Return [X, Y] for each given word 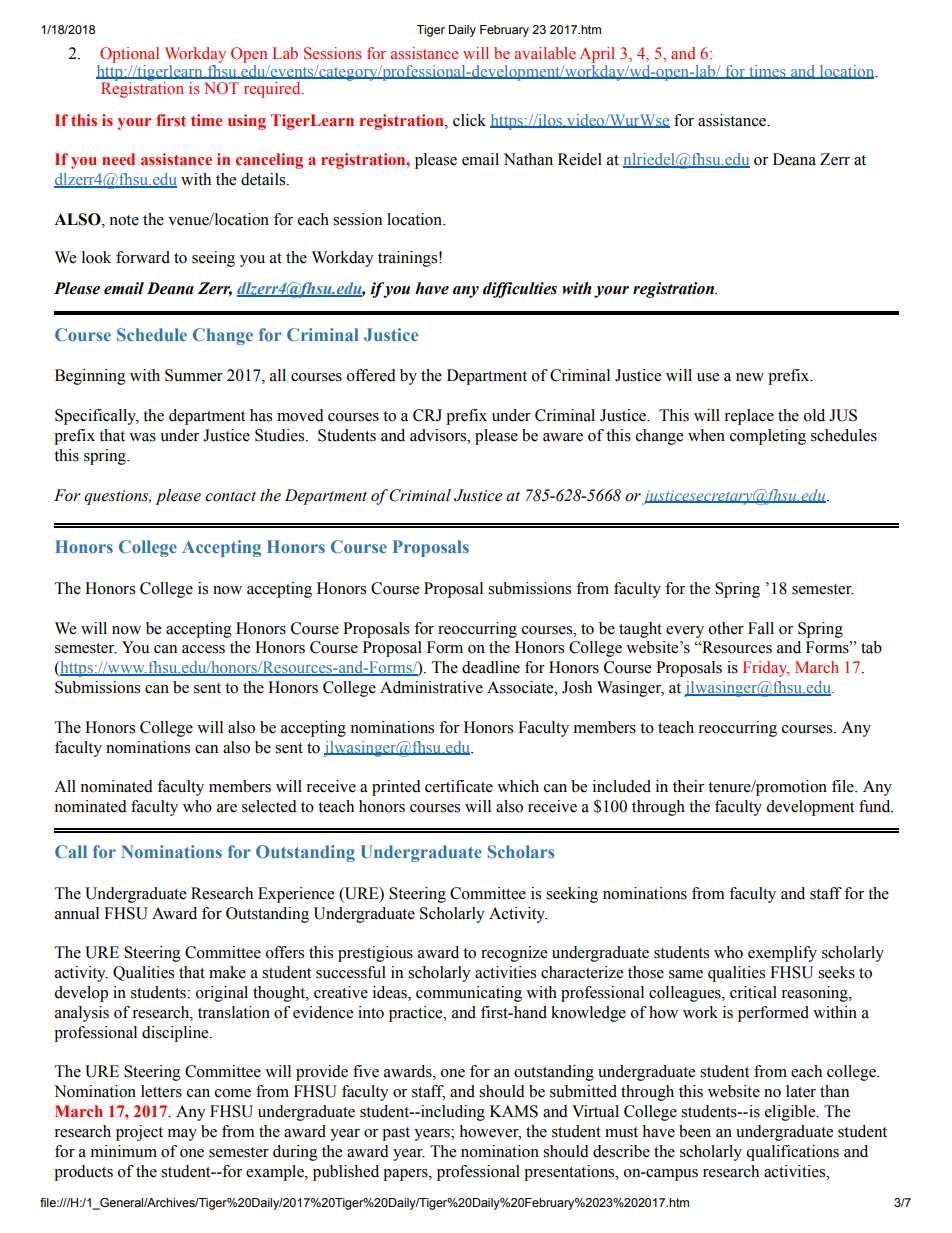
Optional [129, 55]
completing [768, 437]
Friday [766, 669]
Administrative [431, 687]
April [597, 55]
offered [371, 375]
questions [117, 497]
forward [143, 257]
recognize [514, 954]
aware [563, 437]
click [469, 120]
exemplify [782, 954]
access [203, 649]
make [227, 972]
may [182, 1135]
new [750, 377]
